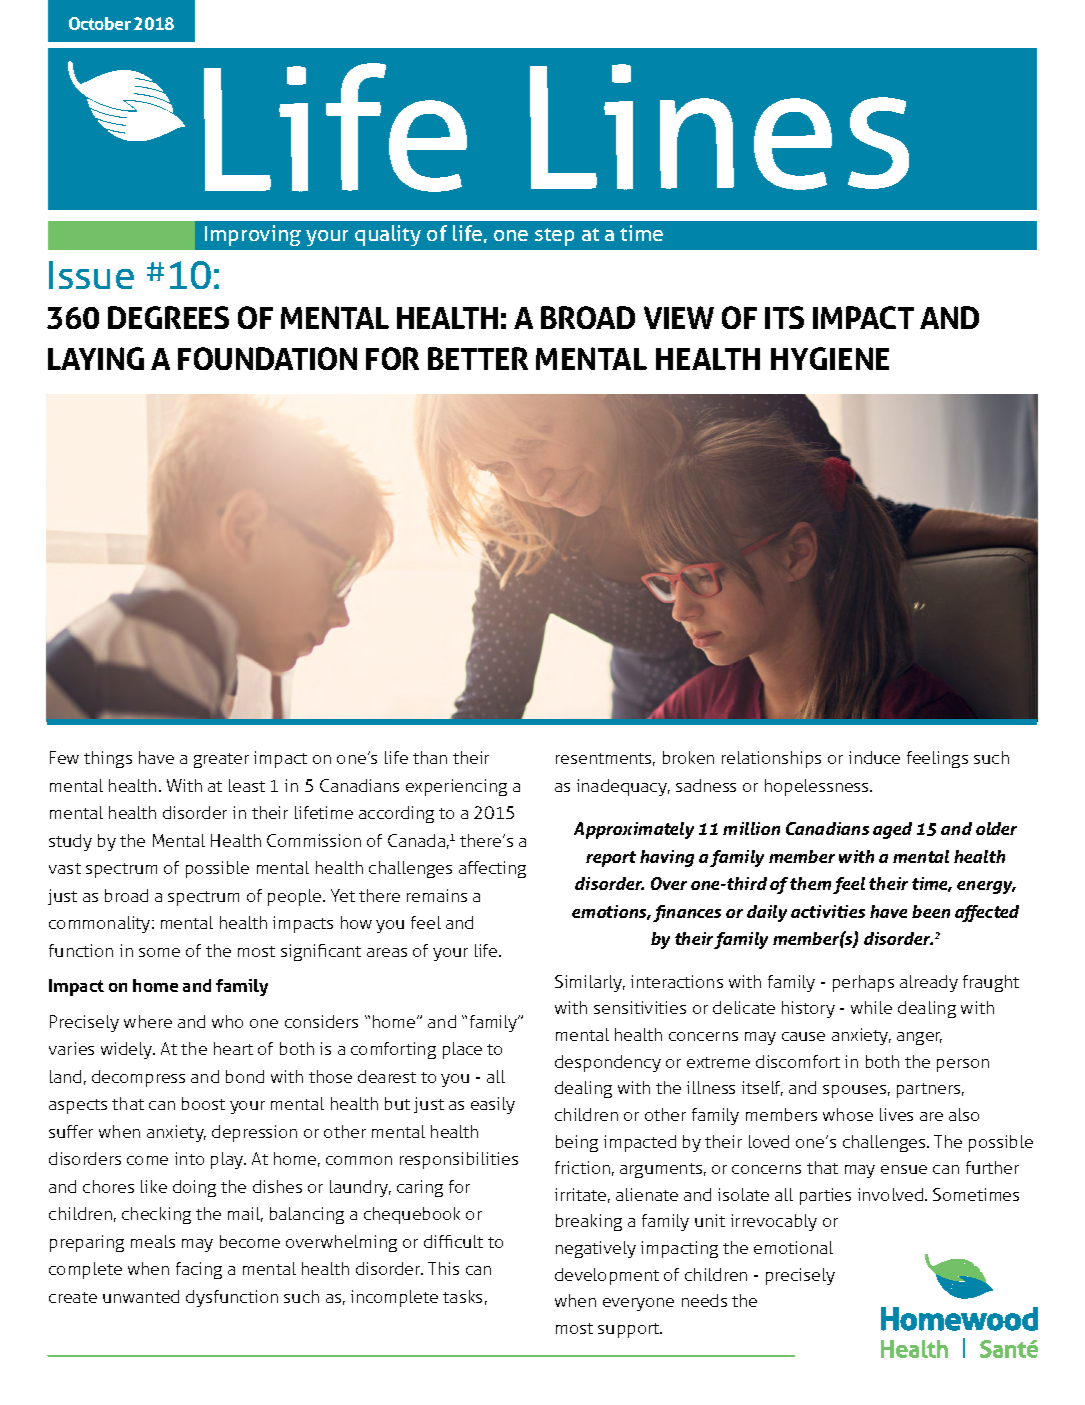 This screenshot has width=1085, height=1405. What do you see at coordinates (719, 127) in the screenshot?
I see `Lines` at bounding box center [719, 127].
